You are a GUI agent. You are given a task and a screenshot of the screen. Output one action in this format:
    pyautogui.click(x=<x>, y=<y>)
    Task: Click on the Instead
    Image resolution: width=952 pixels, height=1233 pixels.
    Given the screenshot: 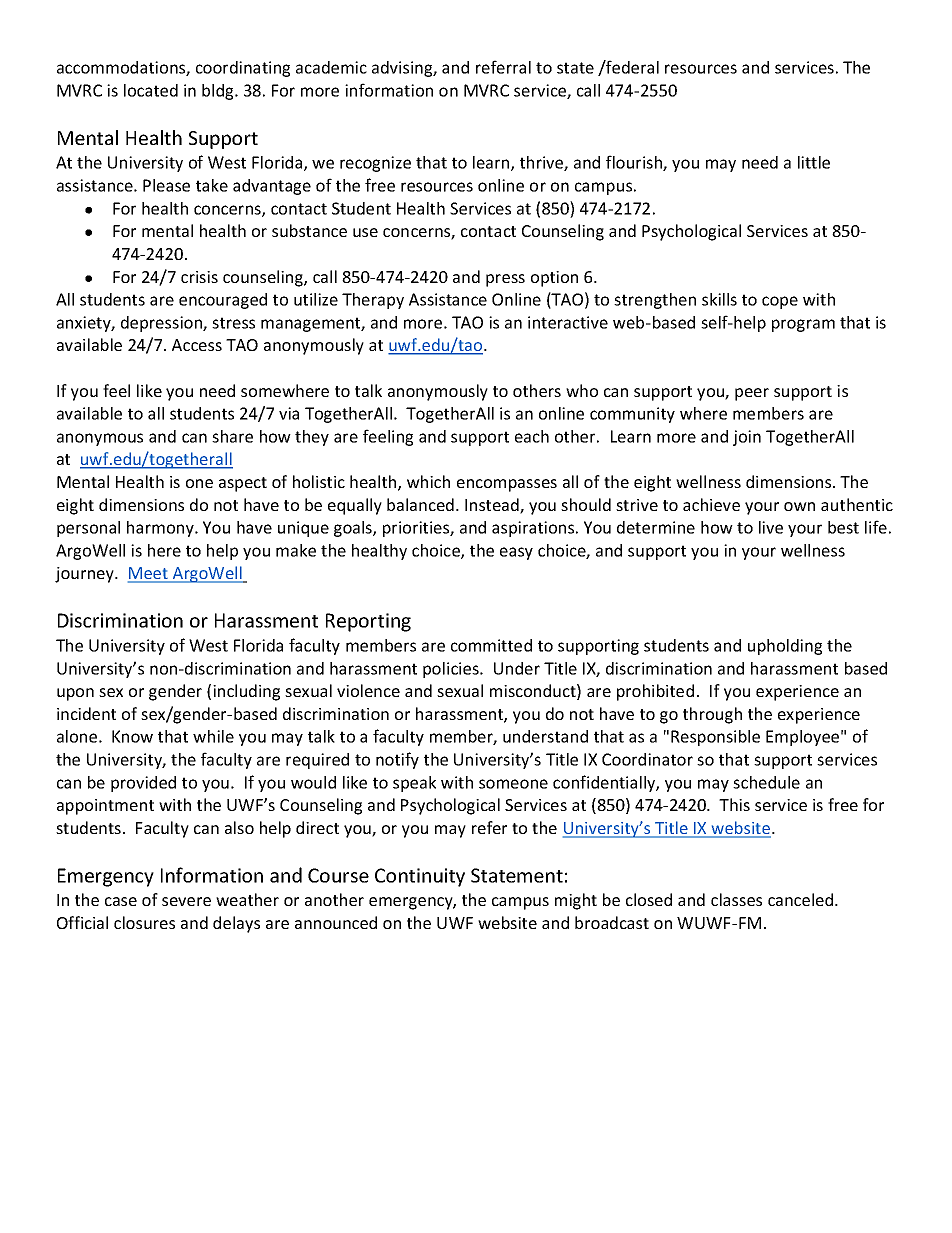 What is the action you would take?
    pyautogui.click(x=493, y=506)
